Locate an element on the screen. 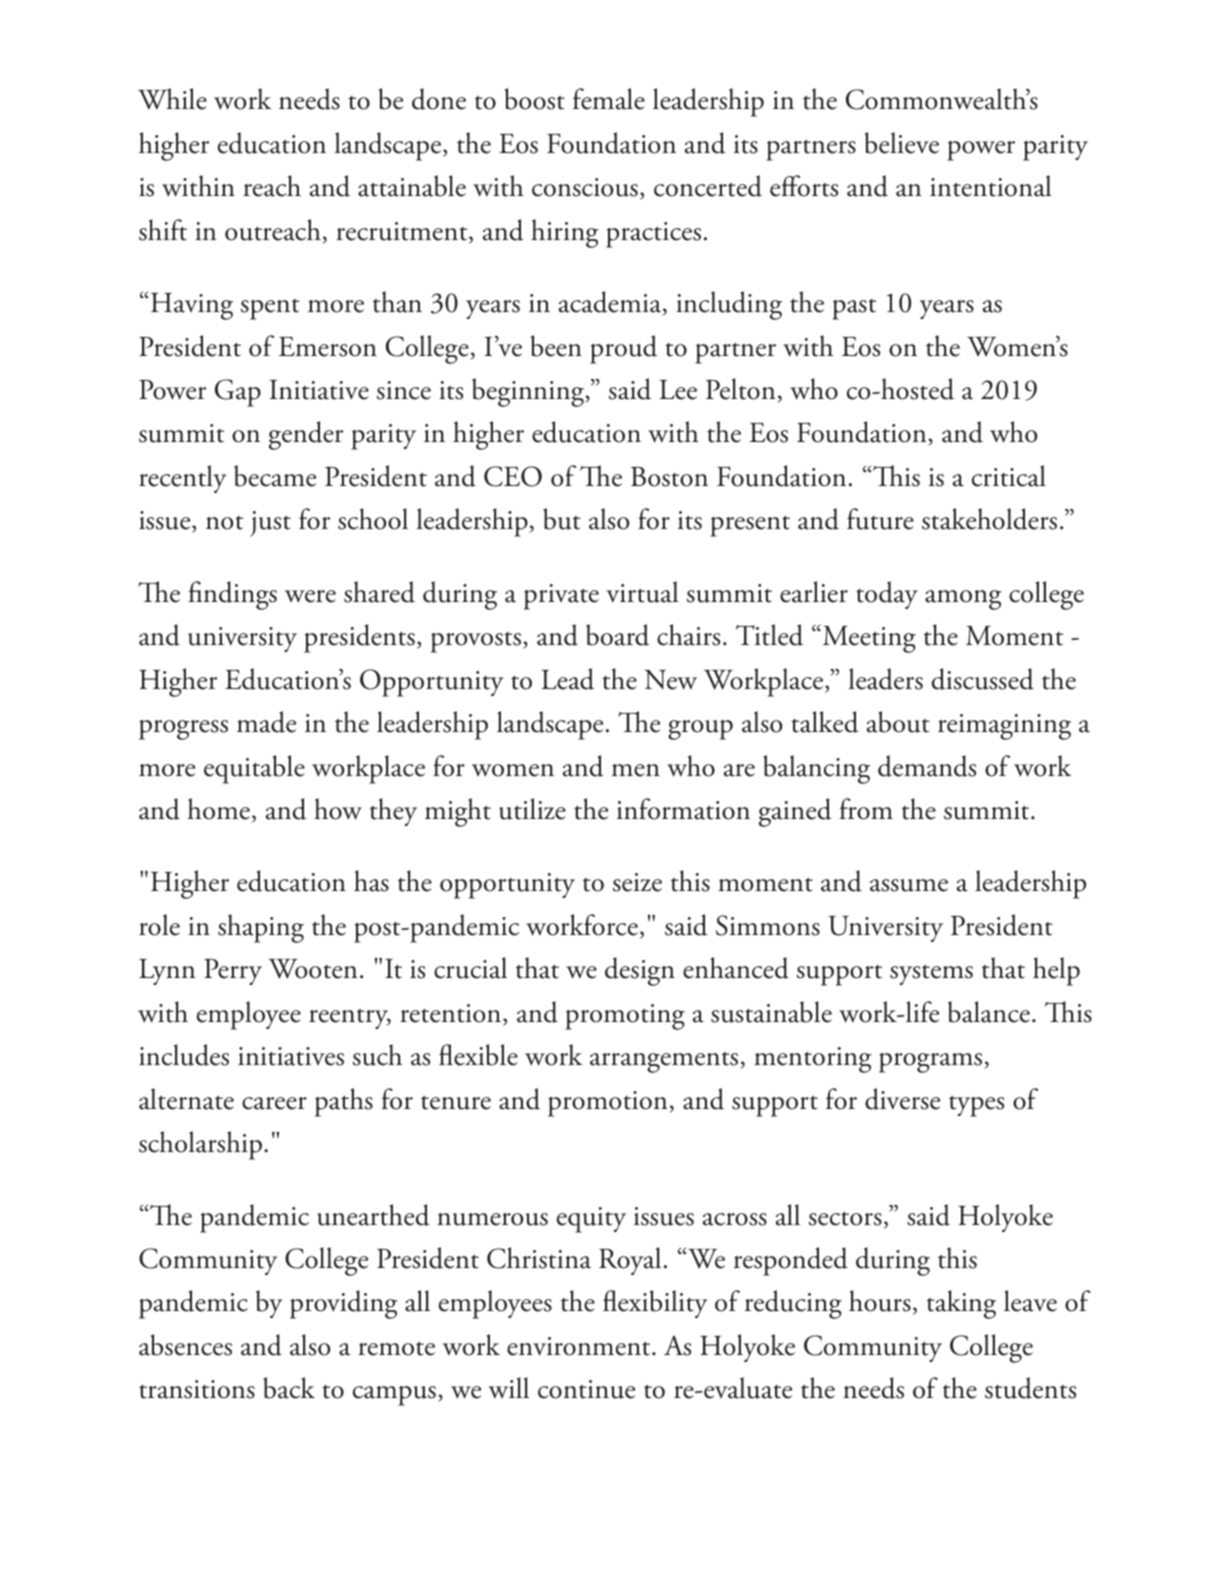 The image size is (1231, 1593). female is located at coordinates (609, 99).
